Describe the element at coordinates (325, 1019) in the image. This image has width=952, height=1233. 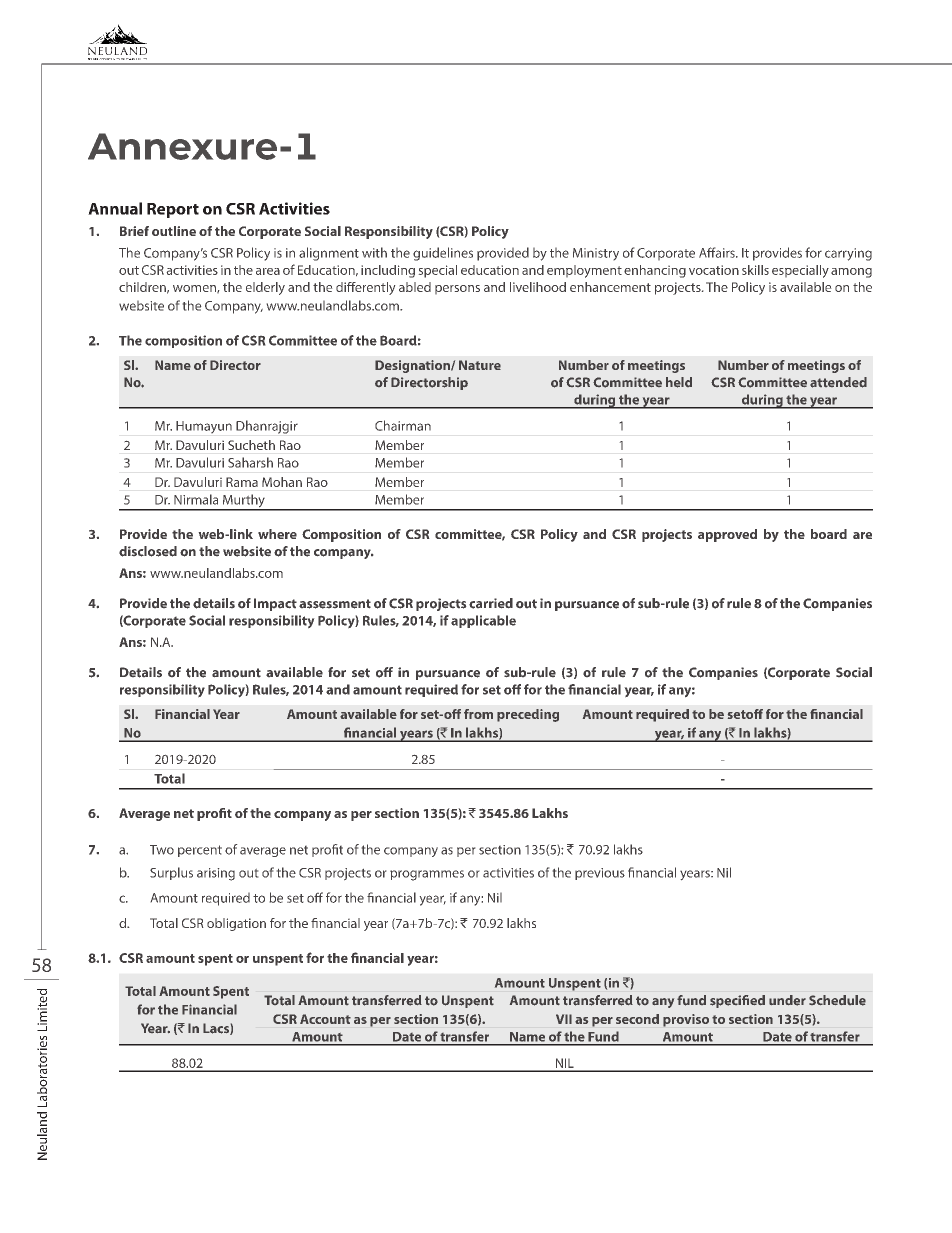
I see `Account` at that location.
